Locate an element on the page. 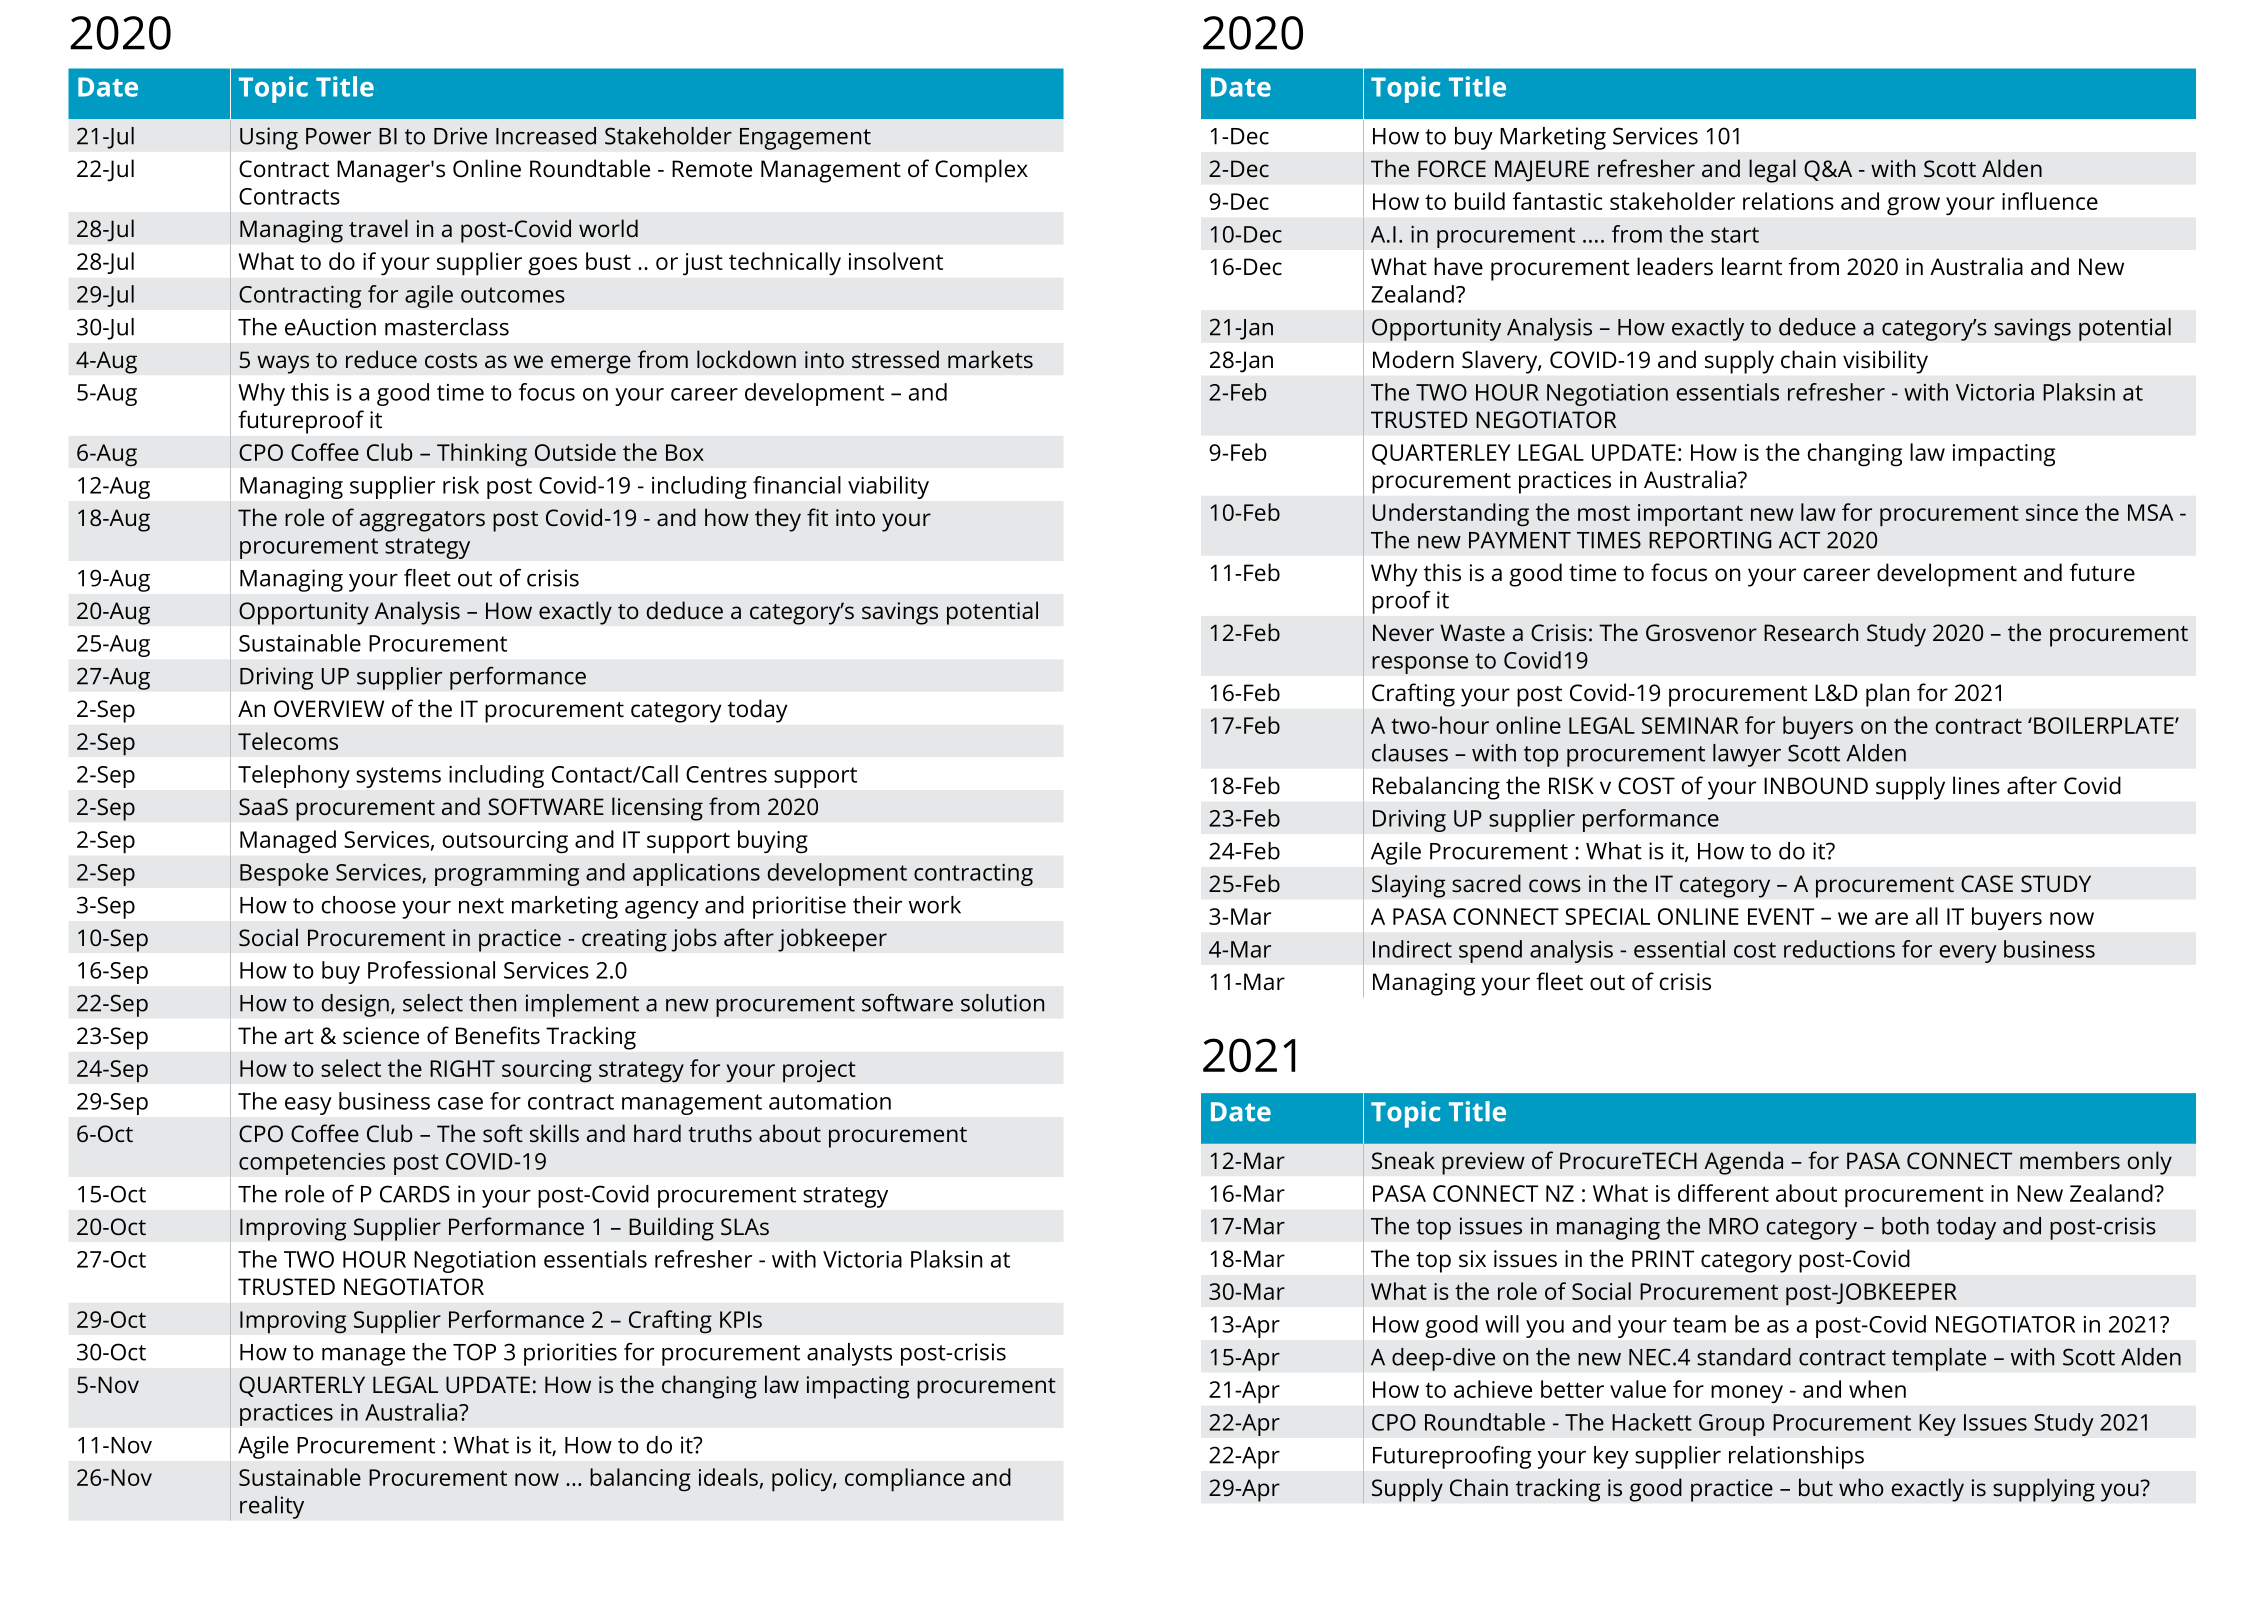  Never is located at coordinates (1403, 632).
